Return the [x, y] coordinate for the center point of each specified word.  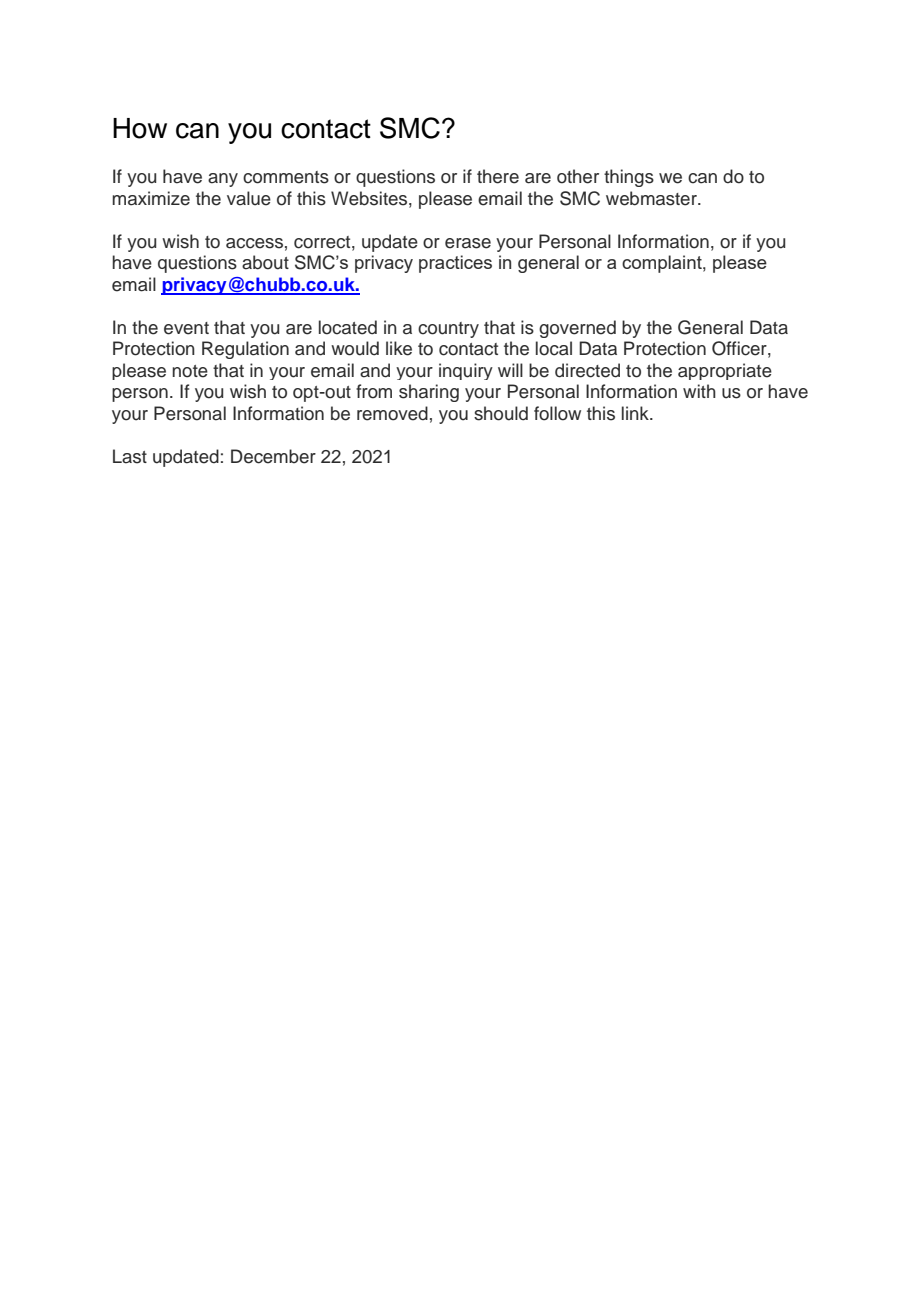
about [265, 262]
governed [577, 329]
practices [455, 264]
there [498, 176]
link [636, 413]
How [140, 128]
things [629, 178]
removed [392, 413]
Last [130, 456]
